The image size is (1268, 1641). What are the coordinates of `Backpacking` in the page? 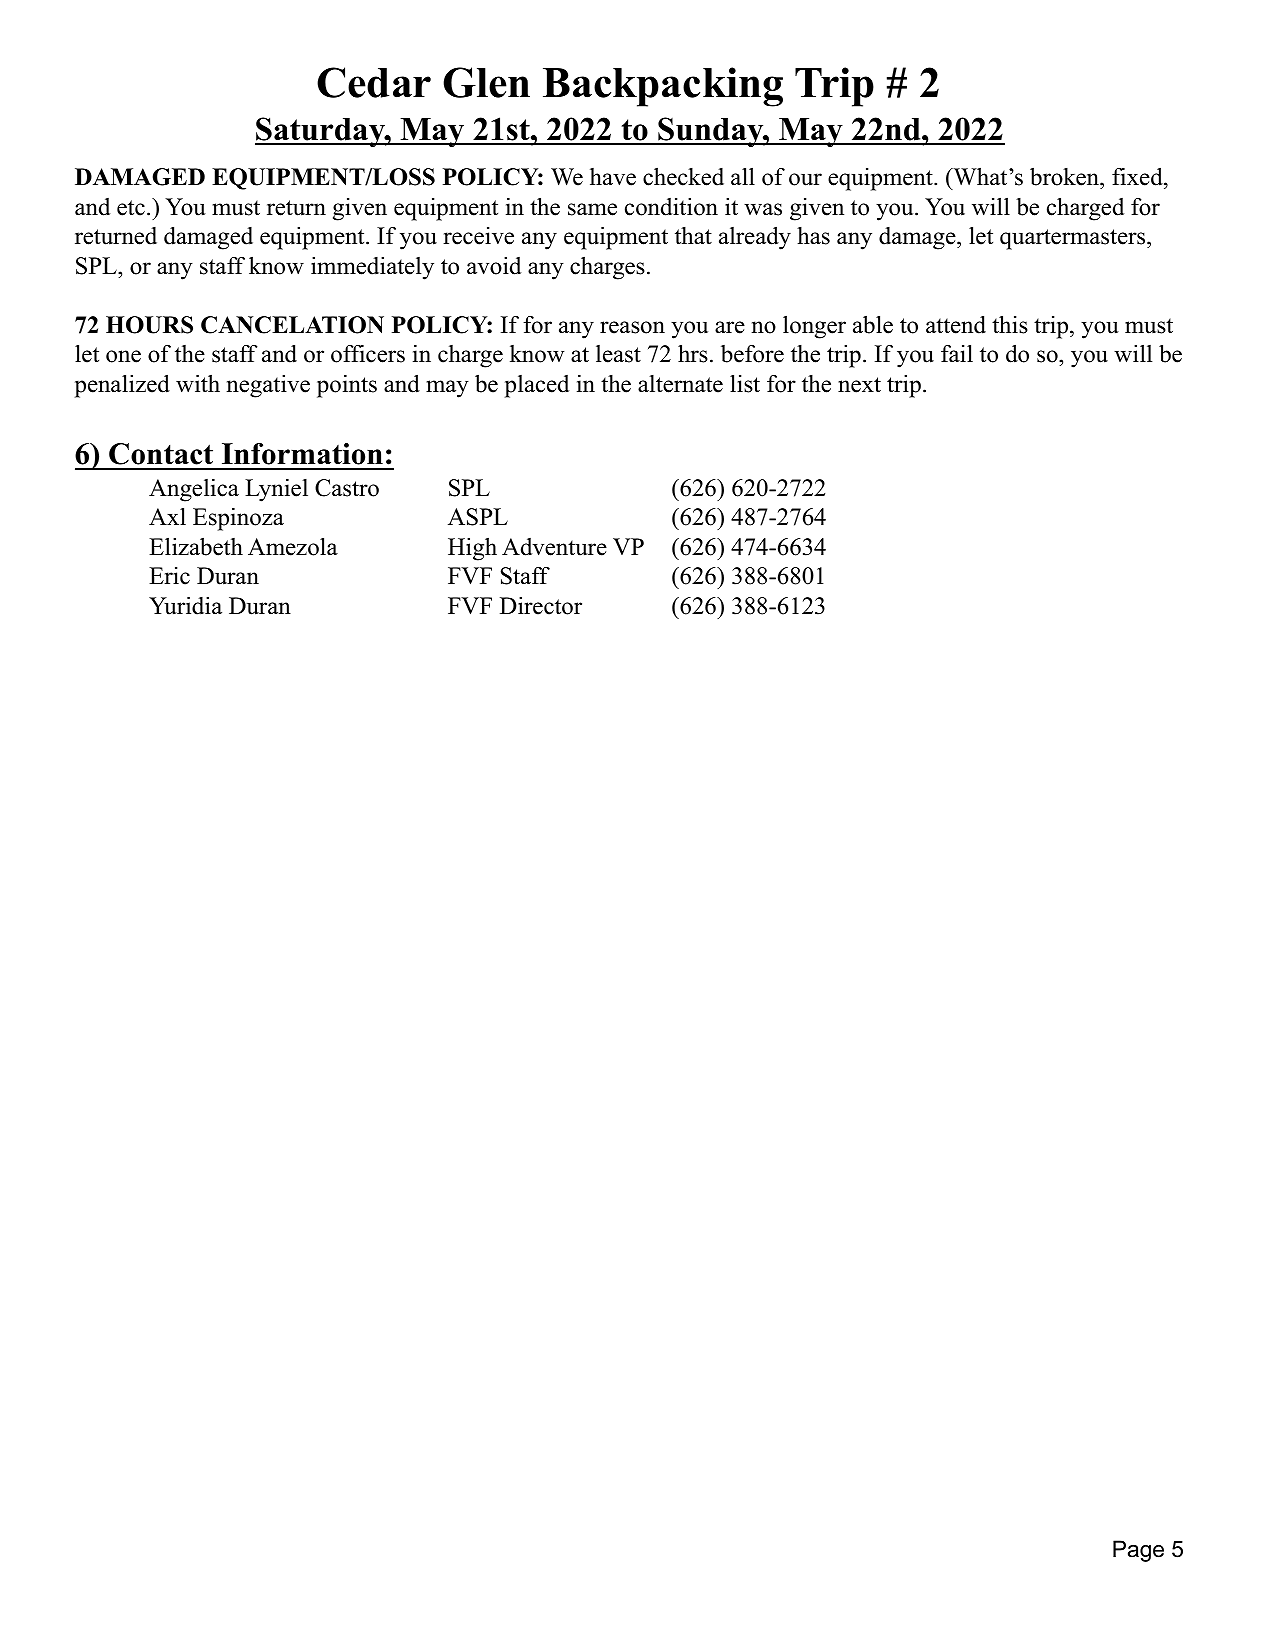 It's located at (663, 87).
